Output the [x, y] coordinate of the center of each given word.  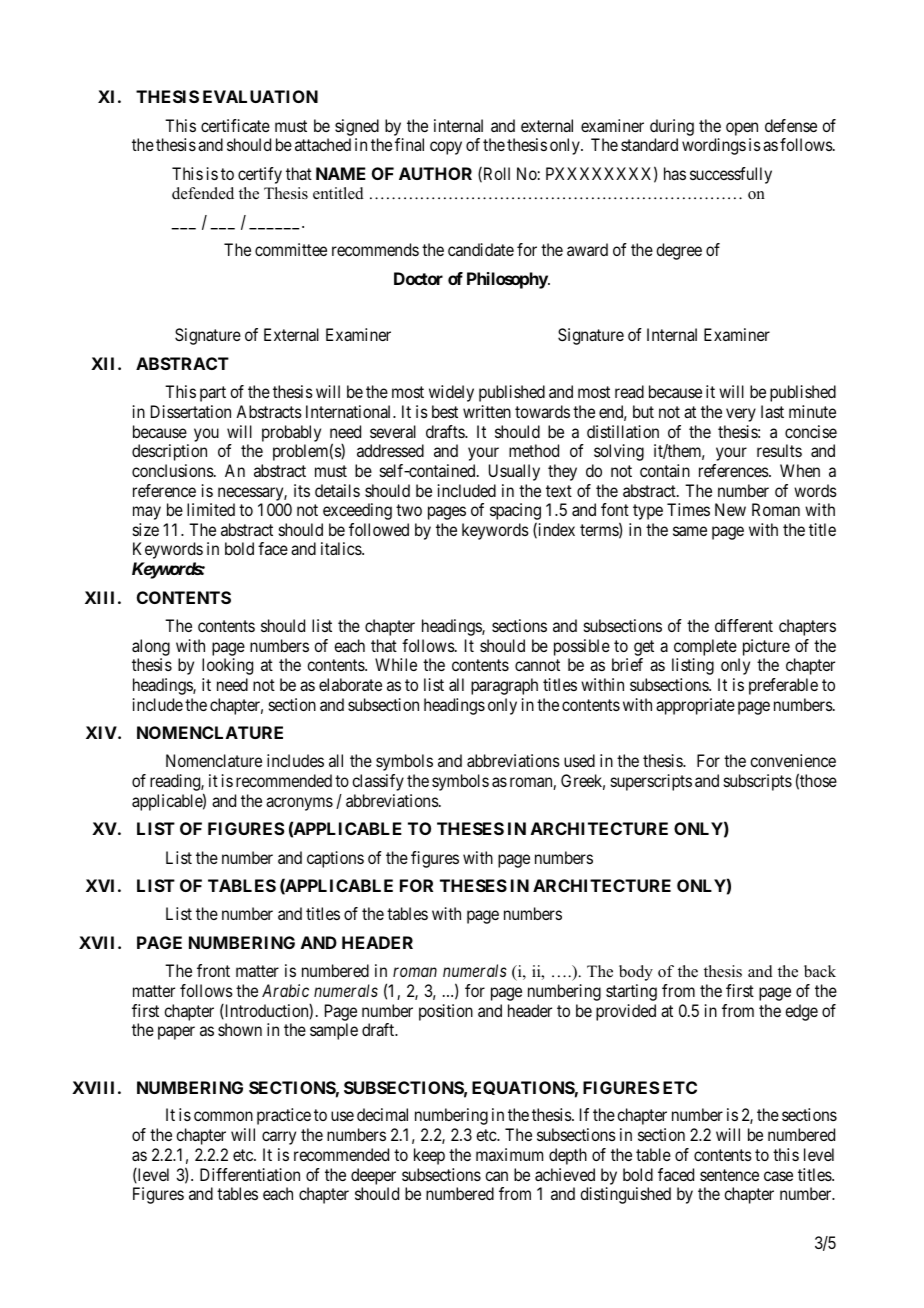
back [820, 971]
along [151, 647]
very [741, 415]
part [213, 394]
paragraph [504, 686]
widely [451, 393]
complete [705, 647]
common [223, 1116]
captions [335, 859]
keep [429, 1156]
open [742, 129]
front [213, 970]
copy [446, 148]
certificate [235, 125]
